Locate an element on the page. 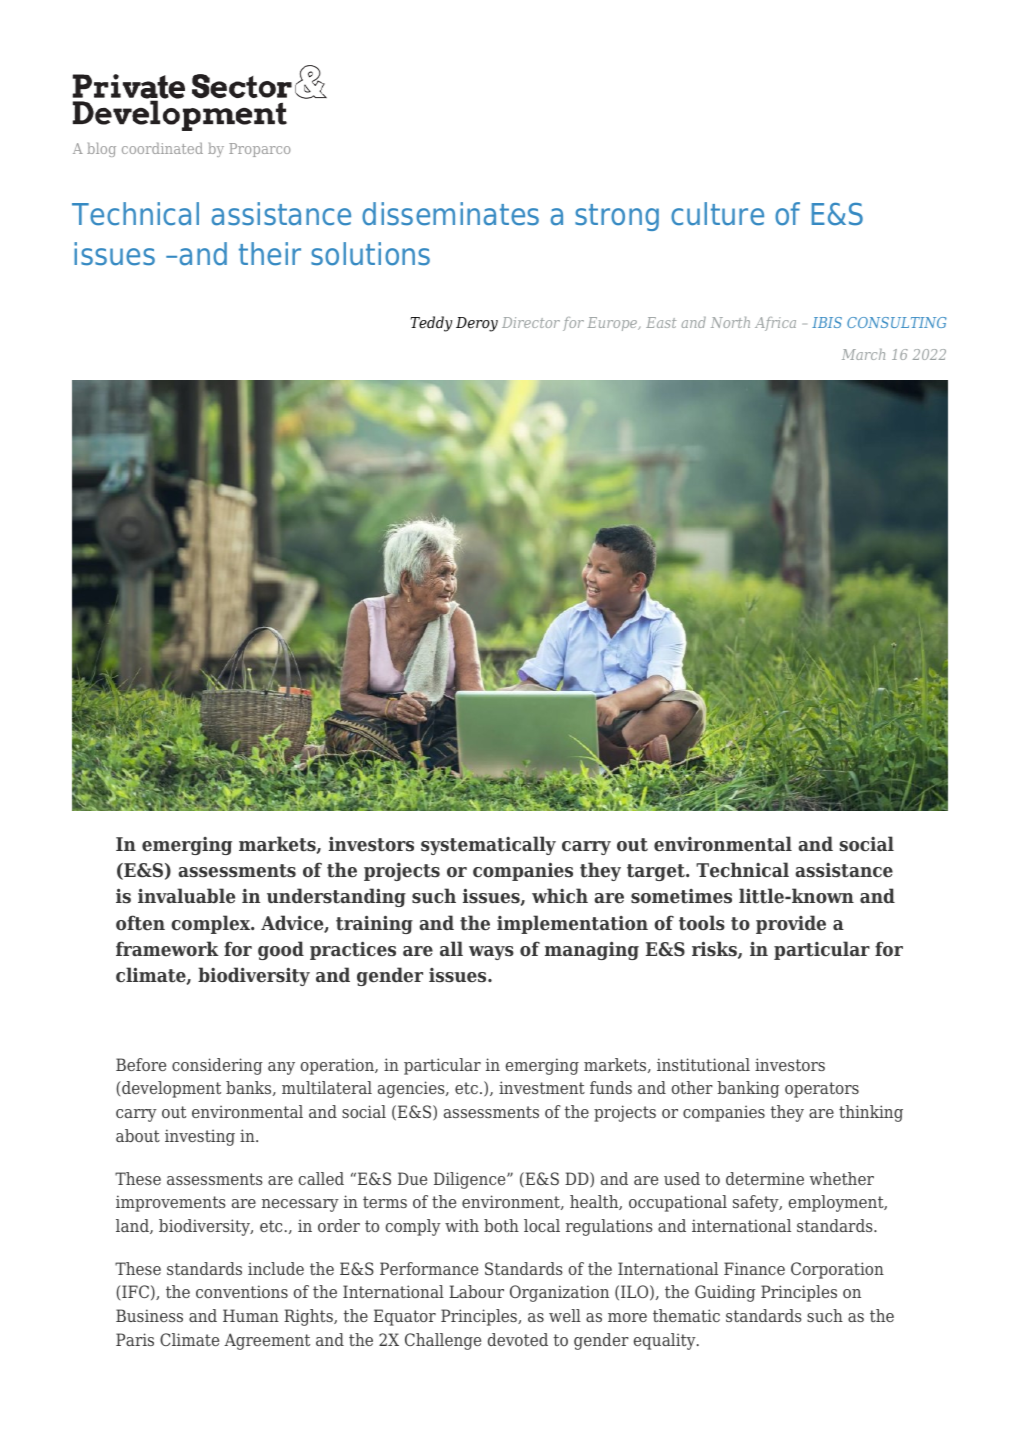  coordinated is located at coordinates (162, 148).
